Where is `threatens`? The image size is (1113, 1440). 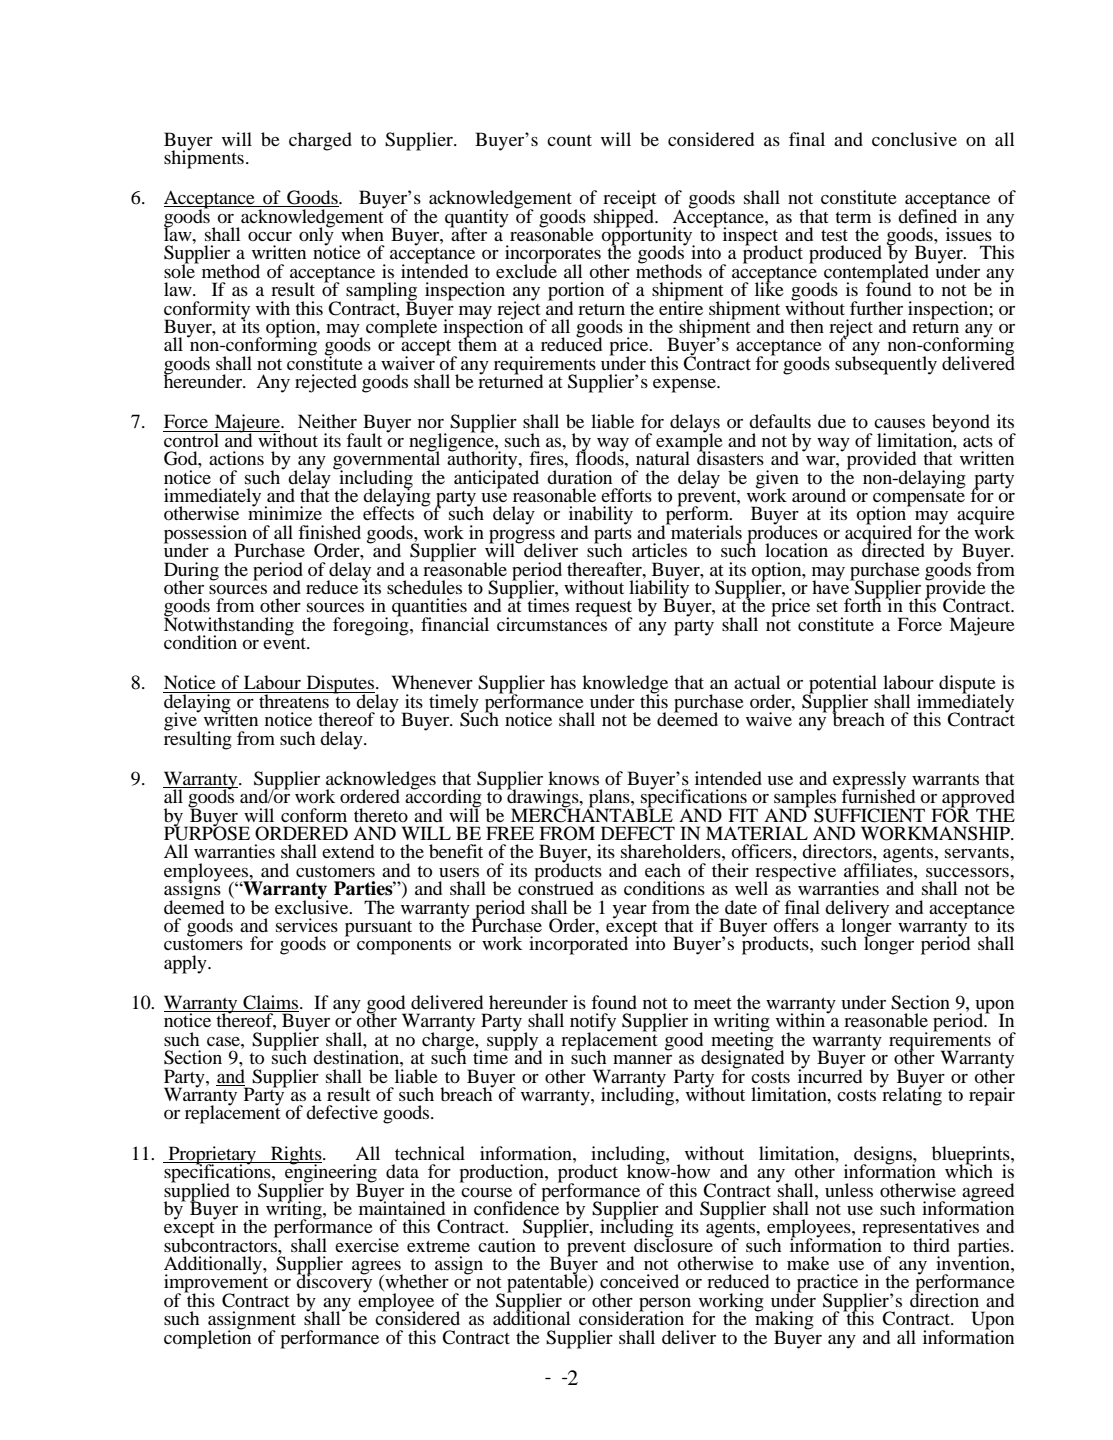 threatens is located at coordinates (294, 700).
